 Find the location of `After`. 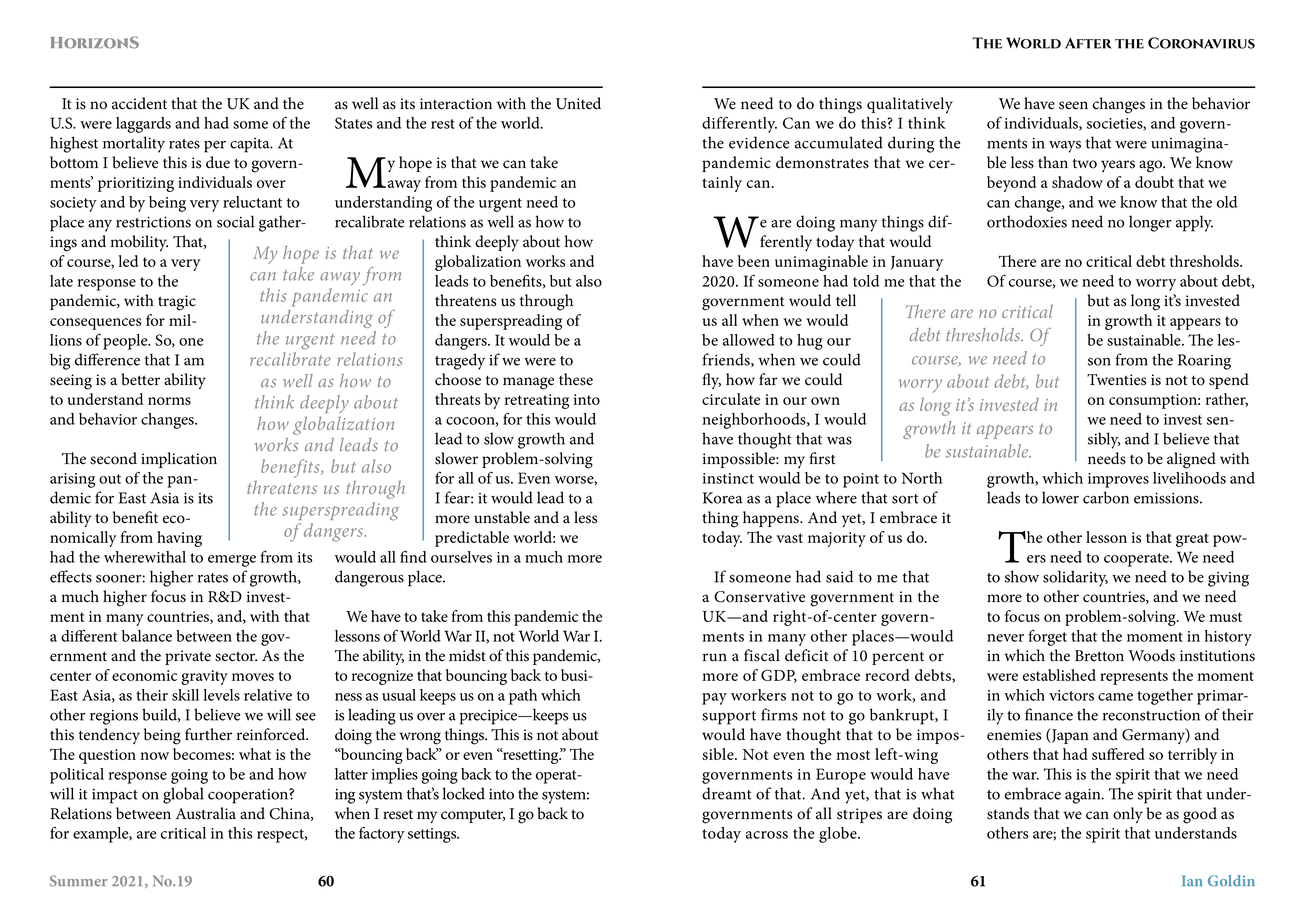

After is located at coordinates (1088, 43).
